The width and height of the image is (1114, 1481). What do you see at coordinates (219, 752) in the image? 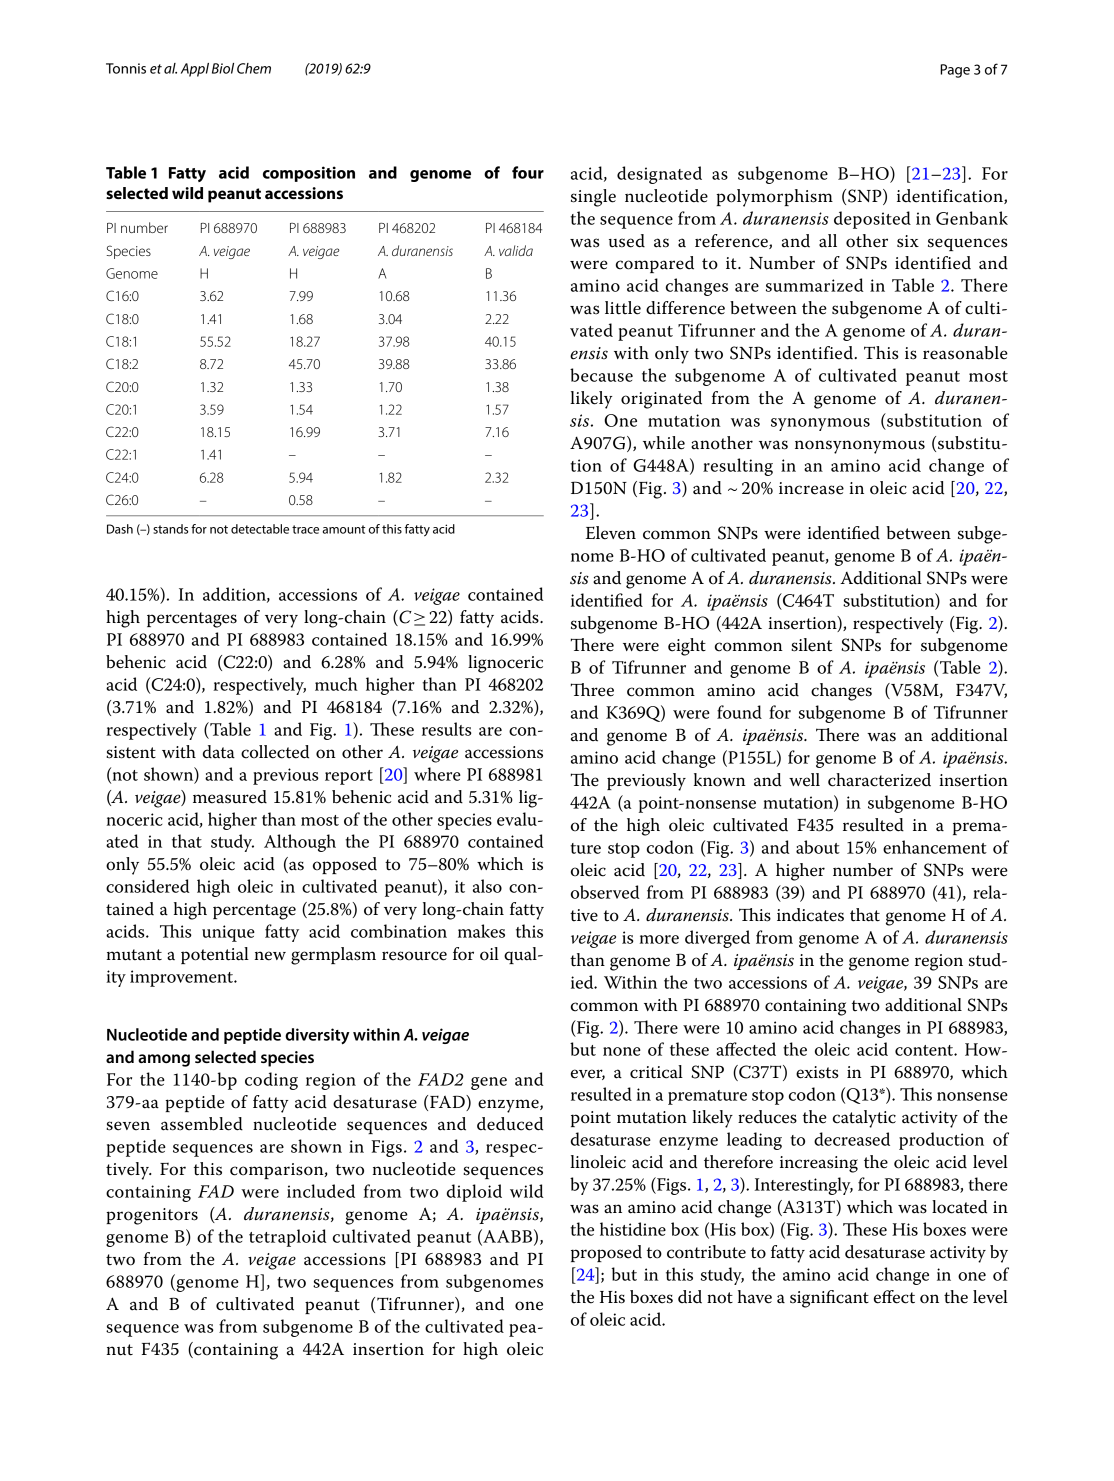
I see `data` at bounding box center [219, 752].
